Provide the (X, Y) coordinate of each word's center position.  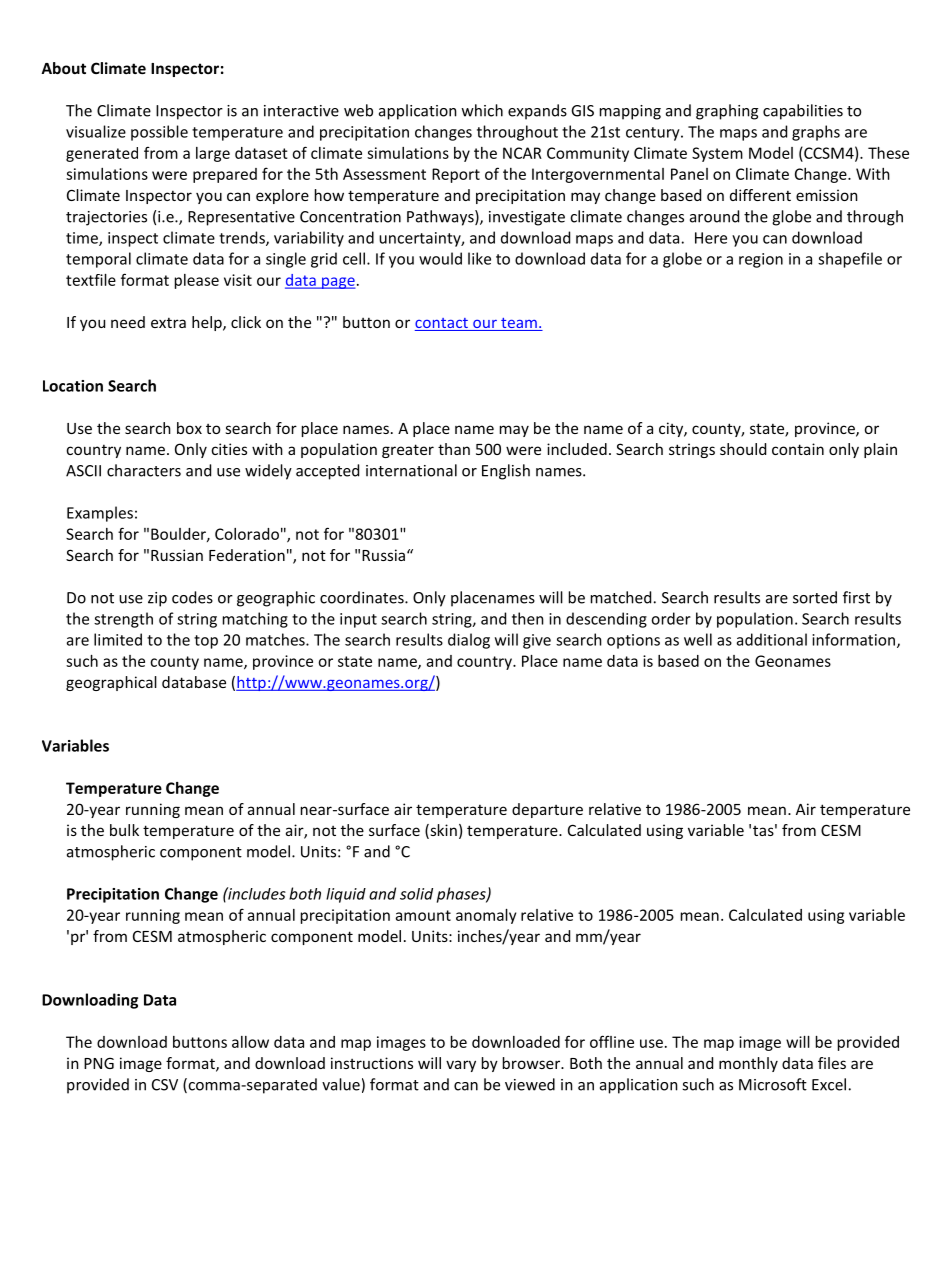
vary (461, 1066)
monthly (748, 1064)
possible (159, 133)
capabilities (803, 112)
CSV (165, 1085)
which (482, 110)
